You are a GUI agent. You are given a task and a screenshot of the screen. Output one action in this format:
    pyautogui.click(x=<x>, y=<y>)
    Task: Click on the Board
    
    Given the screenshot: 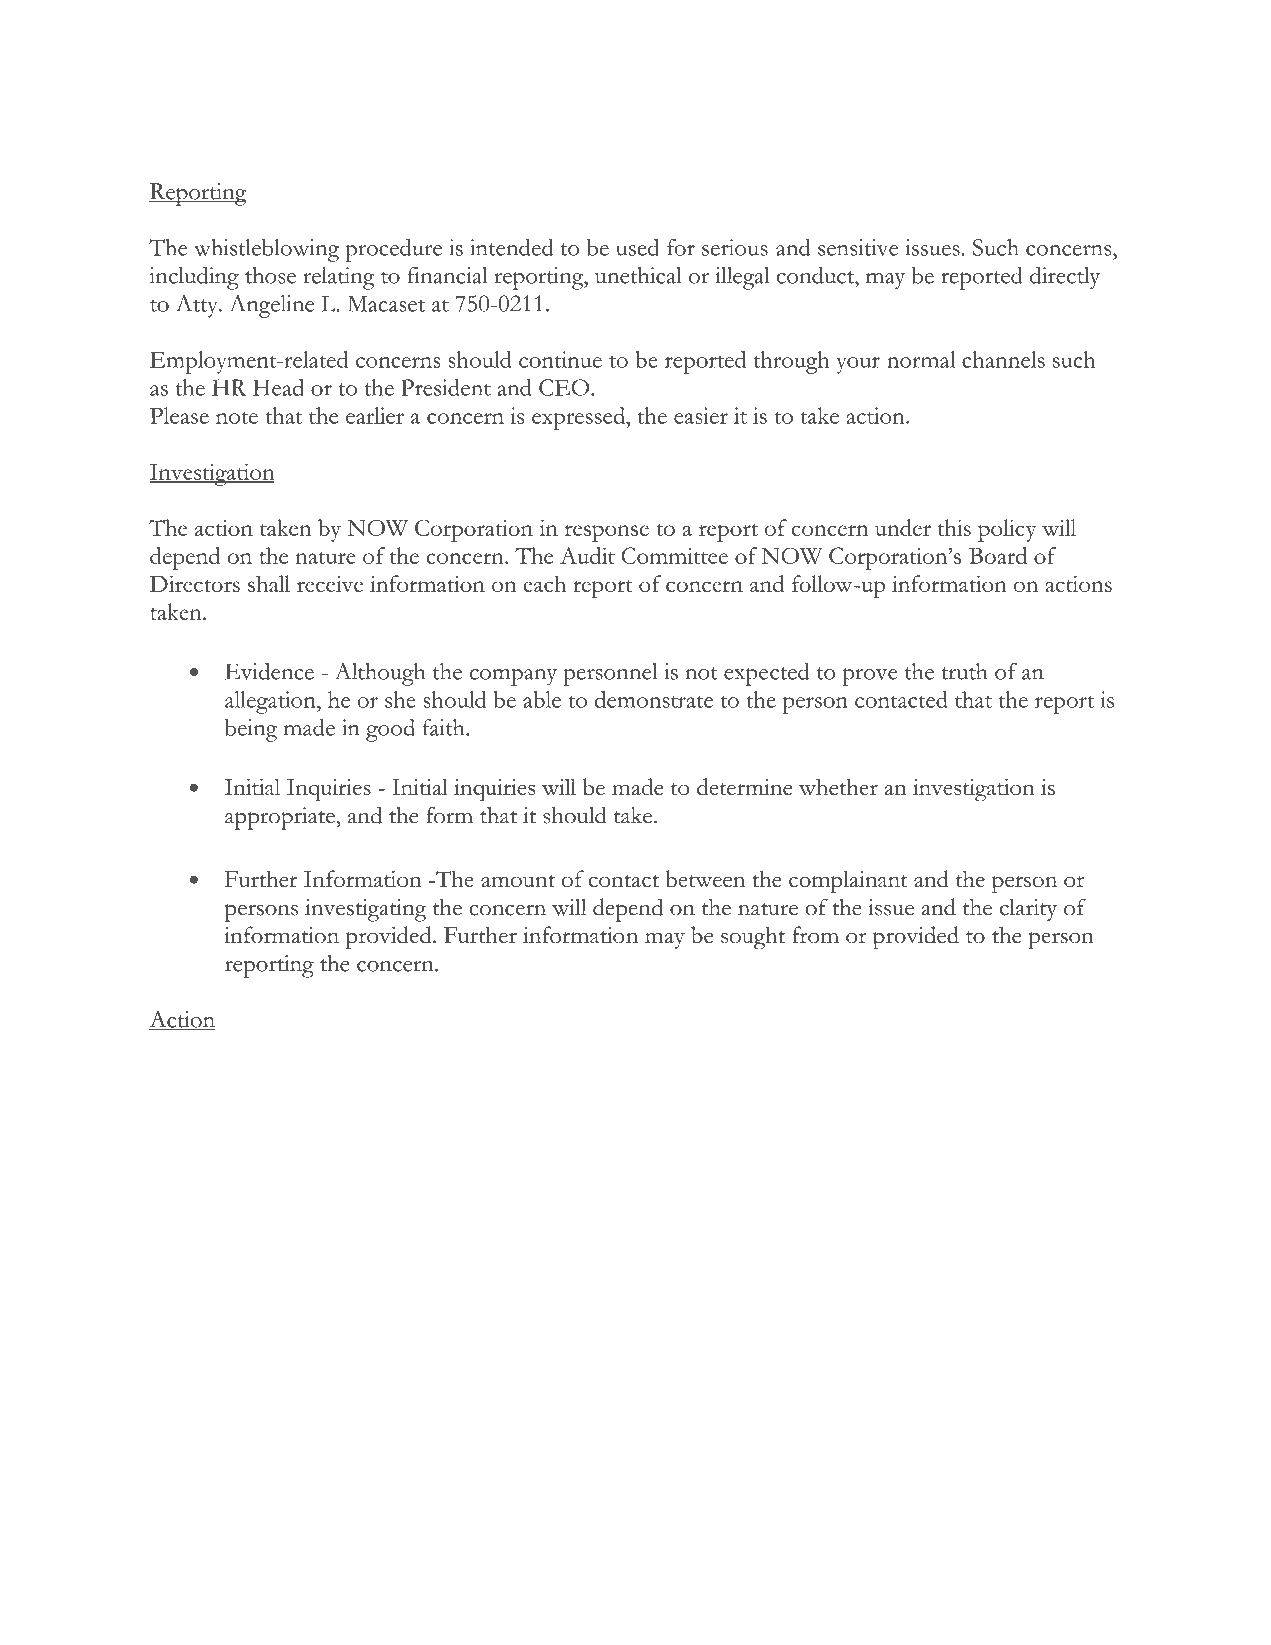 What is the action you would take?
    pyautogui.click(x=998, y=555)
